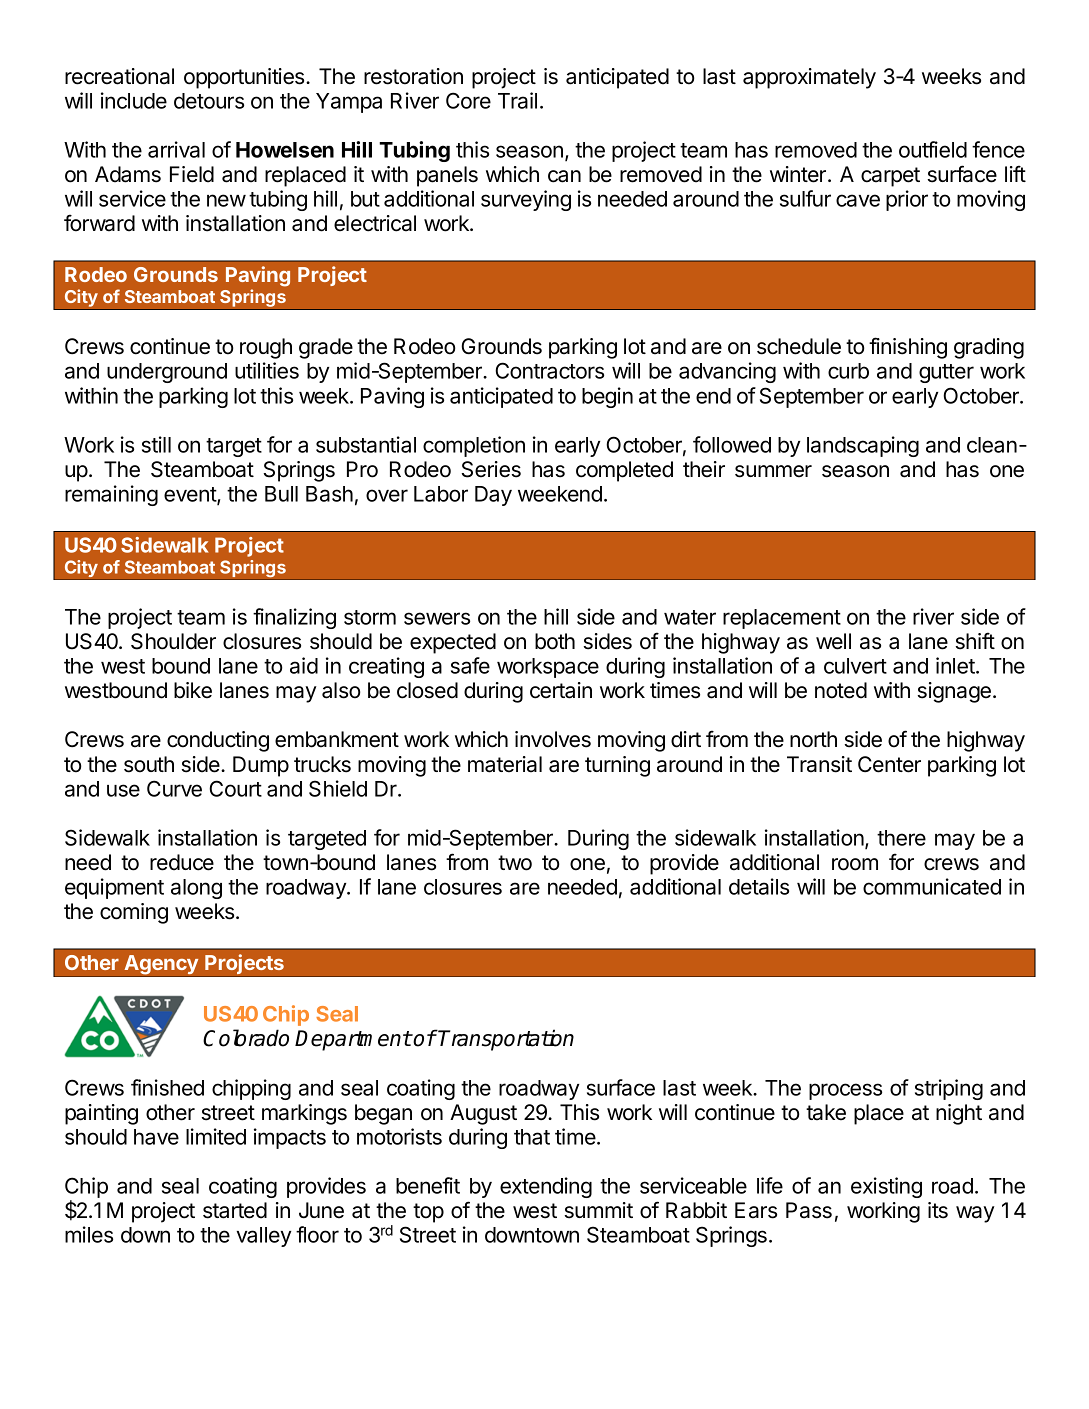 The width and height of the document is (1089, 1409). What do you see at coordinates (932, 886) in the document?
I see `communicated` at bounding box center [932, 886].
